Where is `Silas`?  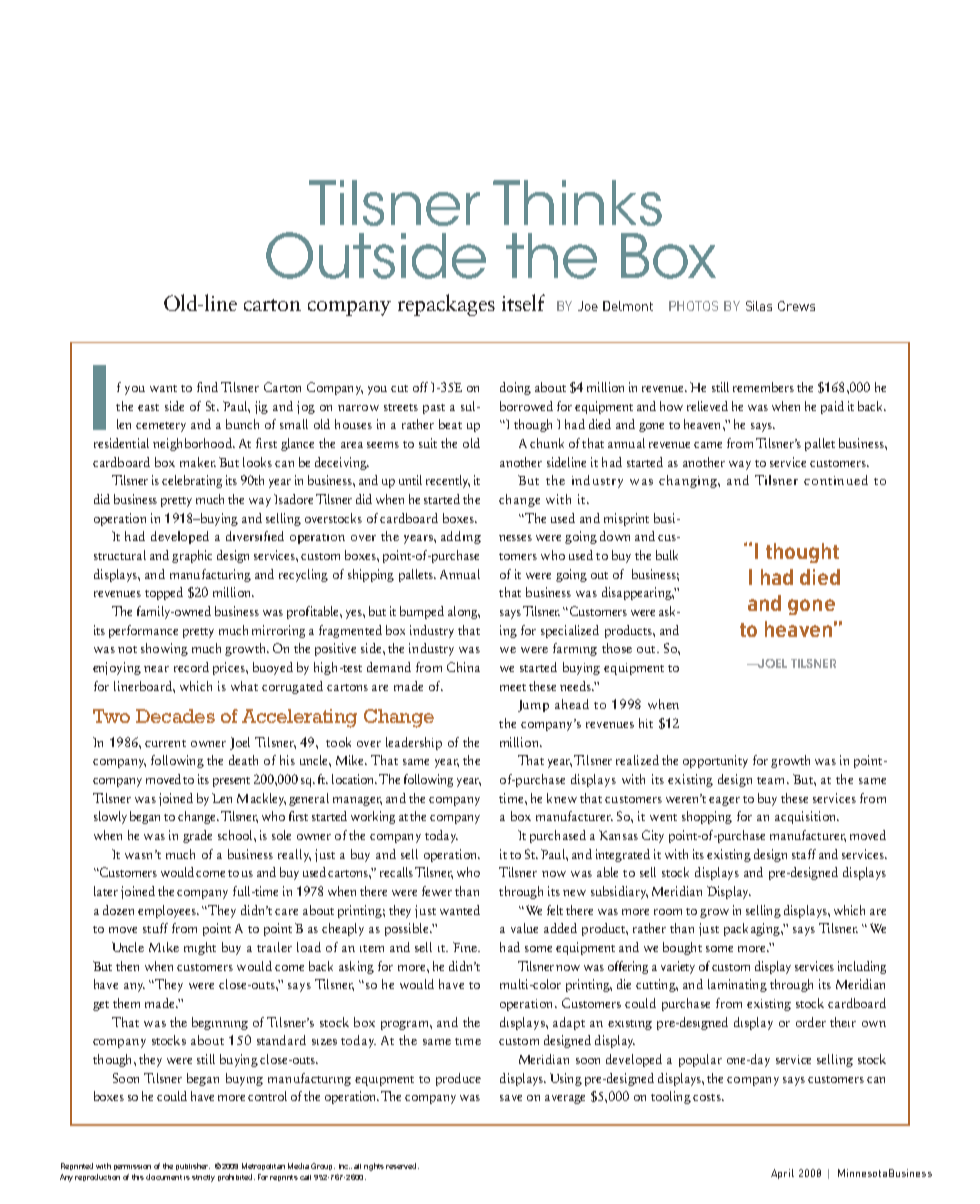
Silas is located at coordinates (759, 306).
